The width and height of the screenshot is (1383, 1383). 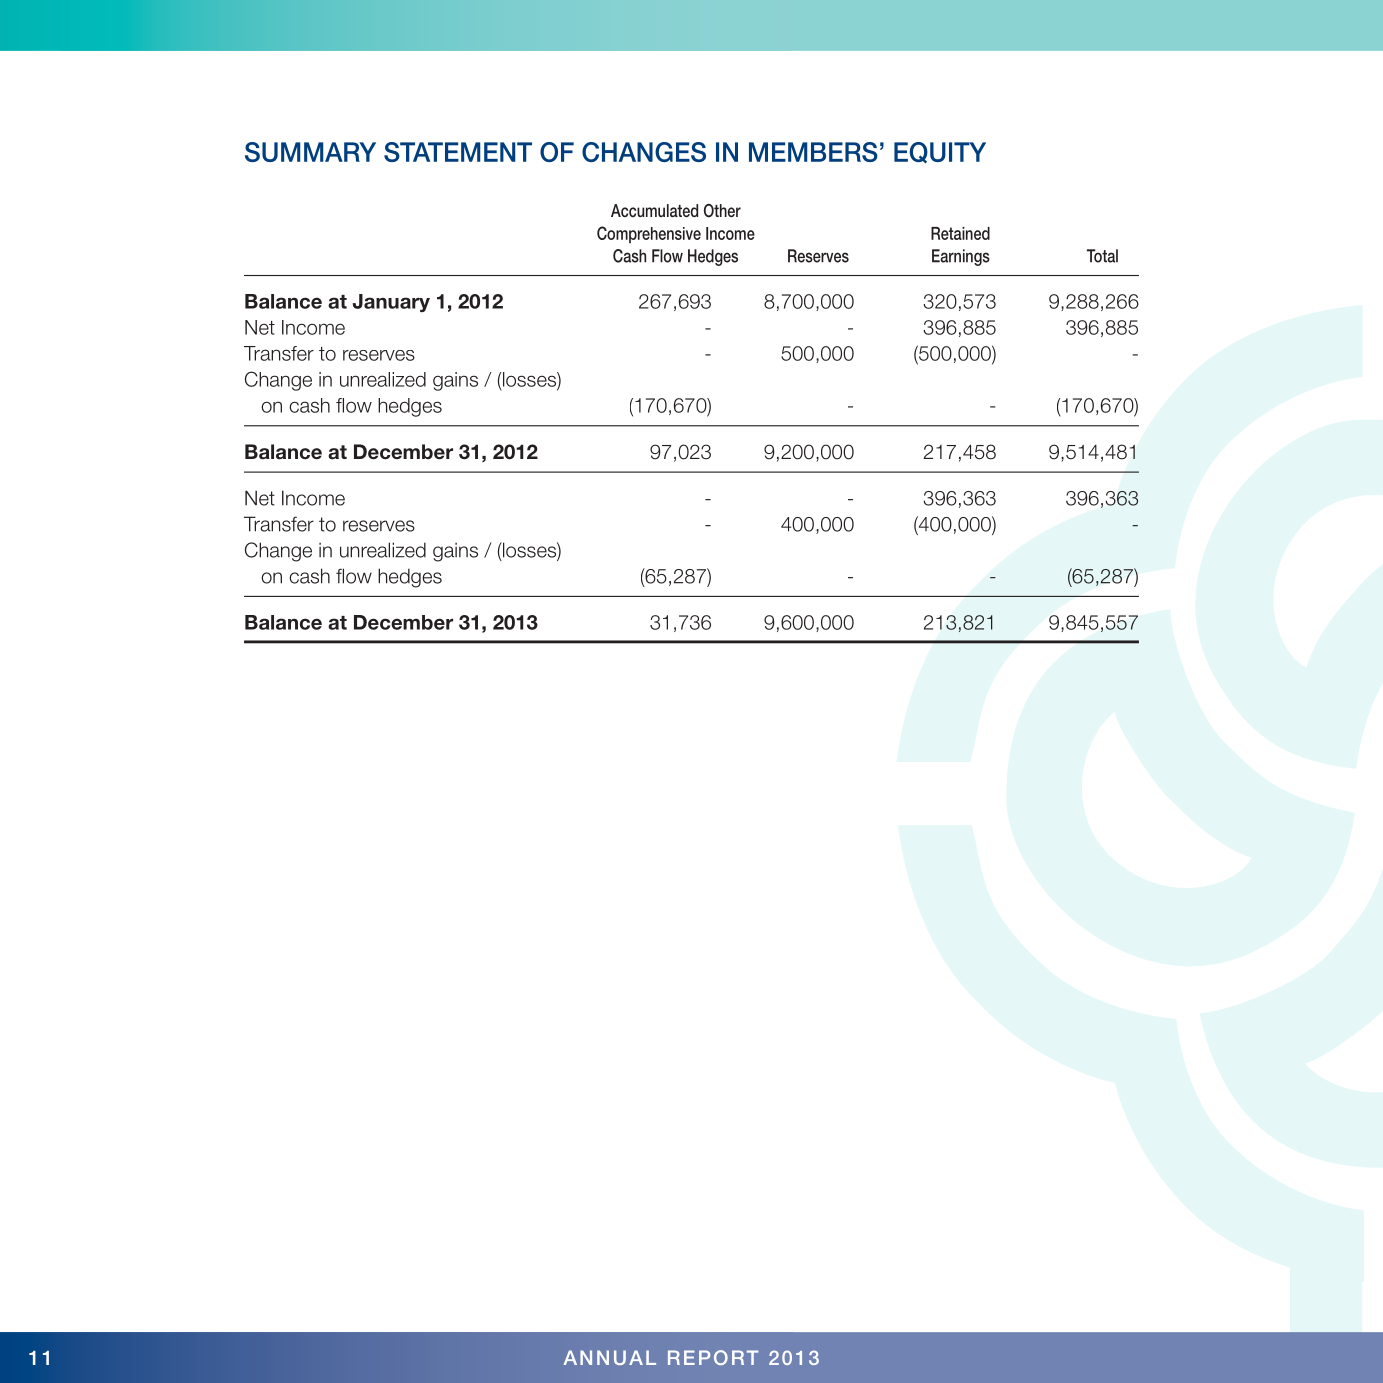 What do you see at coordinates (960, 233) in the screenshot?
I see `Retained` at bounding box center [960, 233].
